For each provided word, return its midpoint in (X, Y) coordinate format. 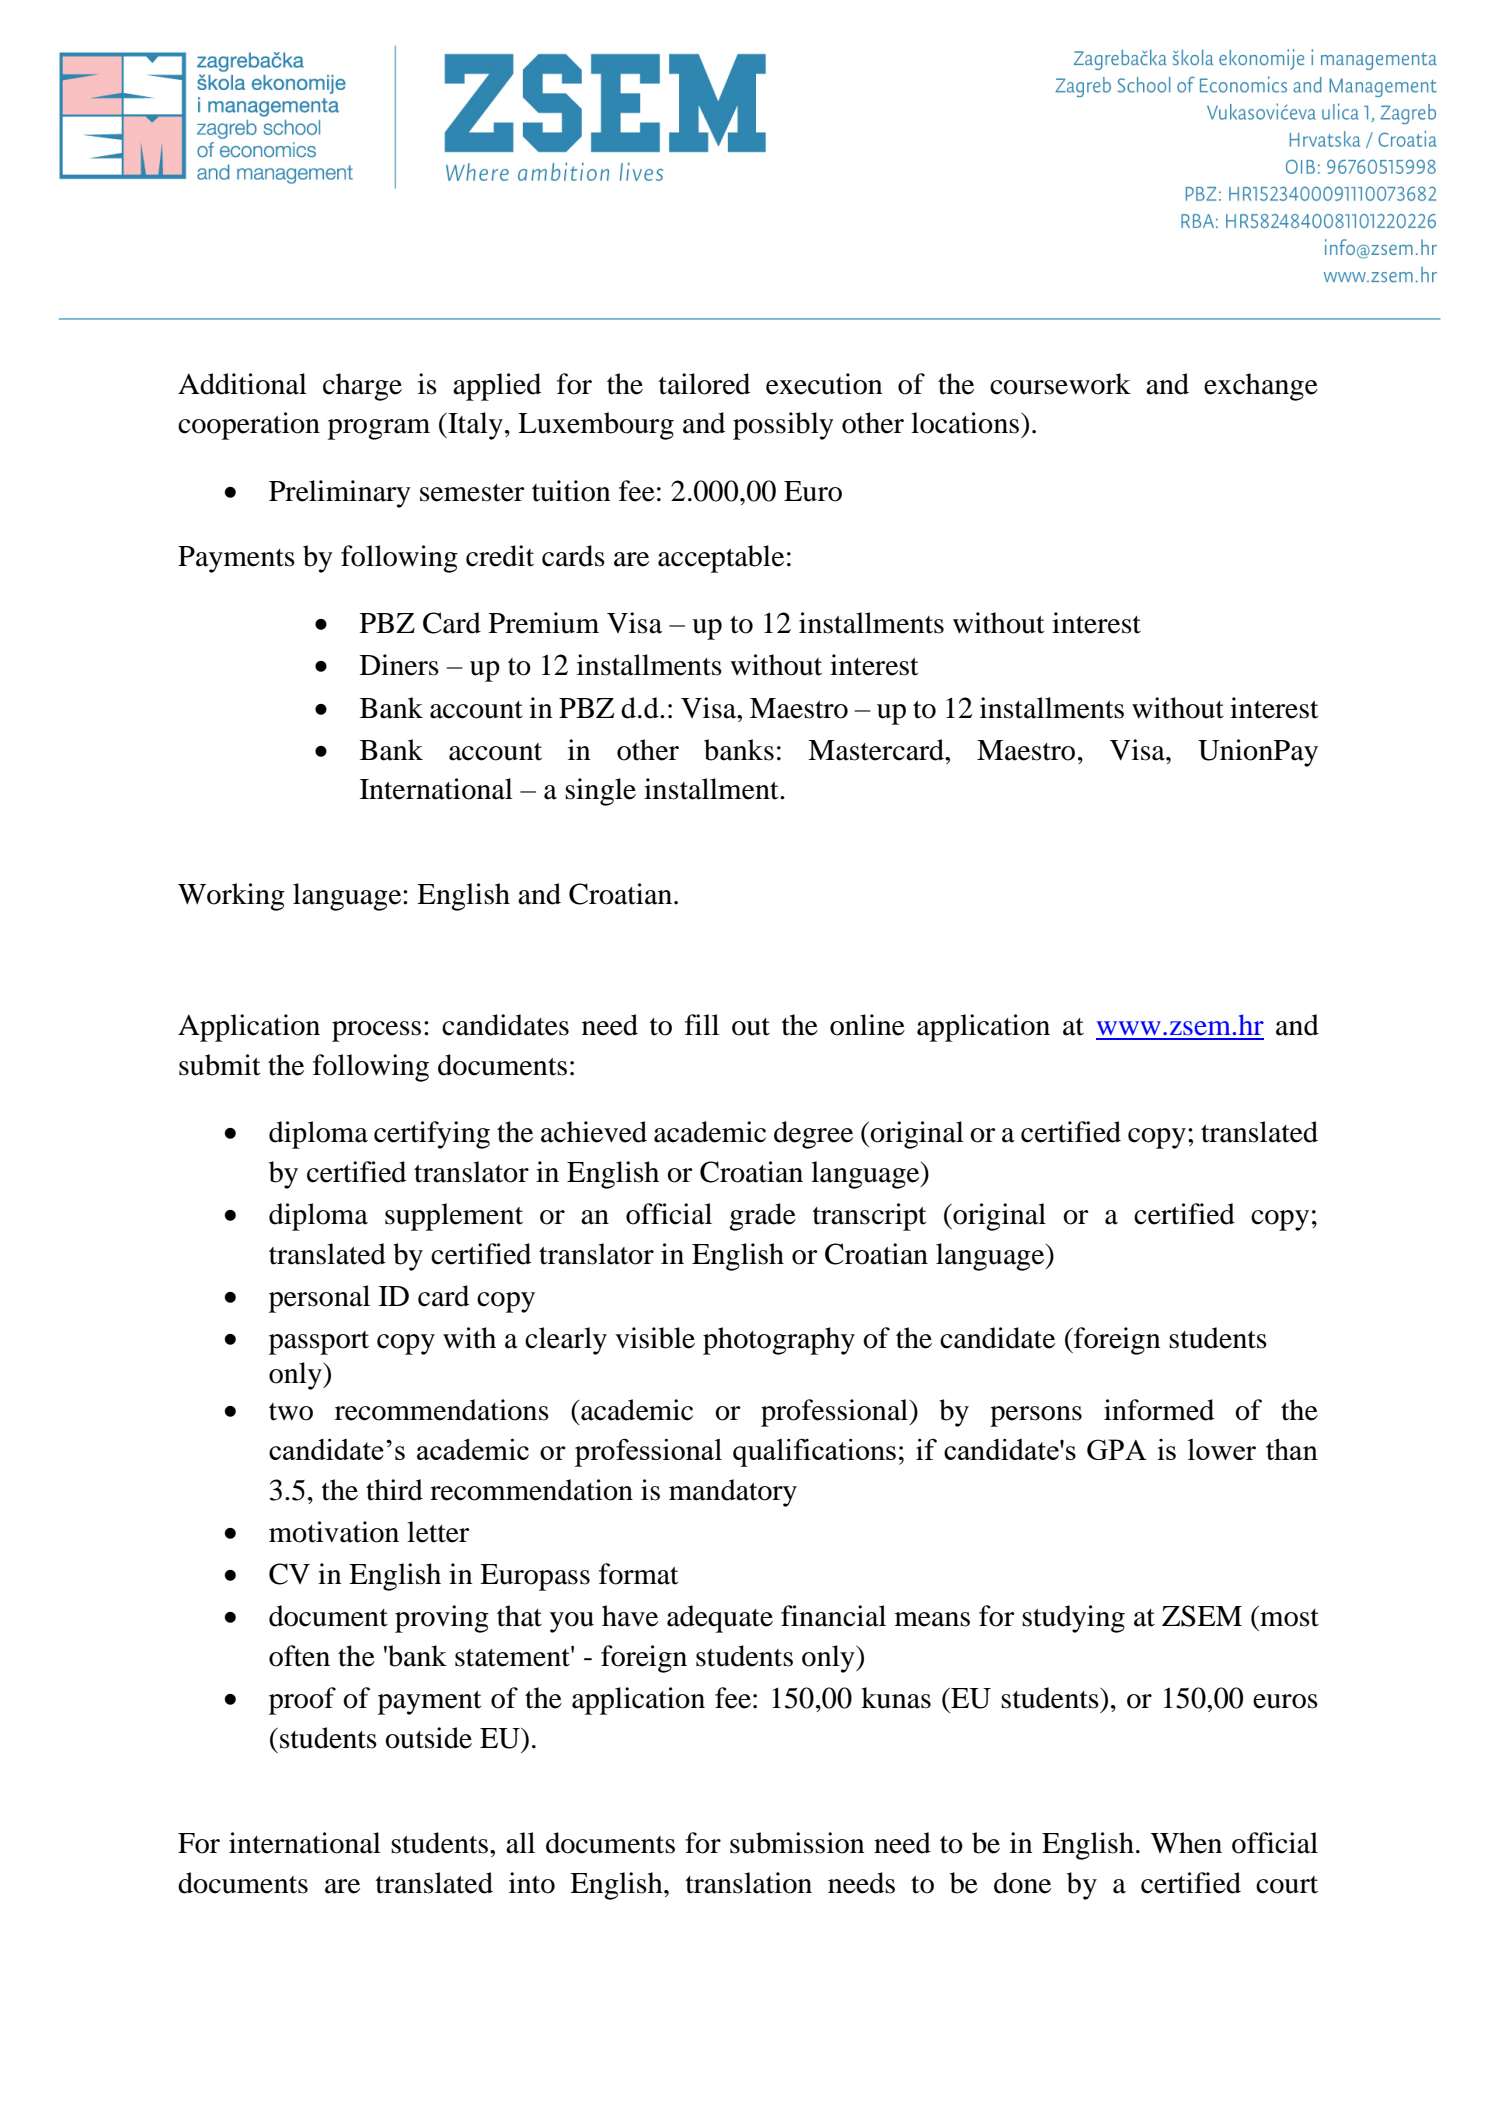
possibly (783, 426)
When (1186, 1843)
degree (813, 1135)
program (379, 429)
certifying (432, 1135)
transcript (870, 1217)
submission (797, 1843)
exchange (1261, 387)
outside (428, 1738)
